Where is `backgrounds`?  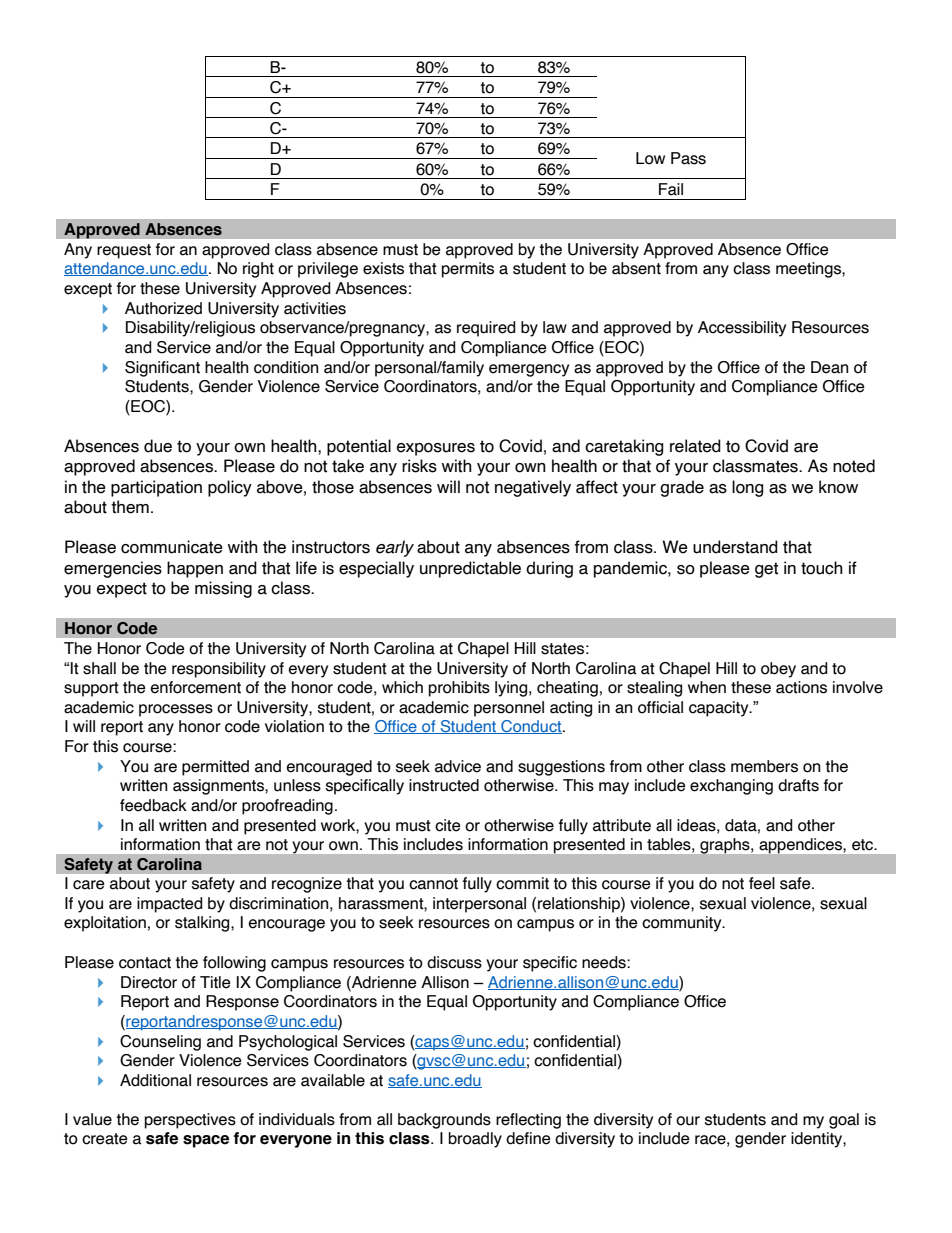 backgrounds is located at coordinates (444, 1121).
